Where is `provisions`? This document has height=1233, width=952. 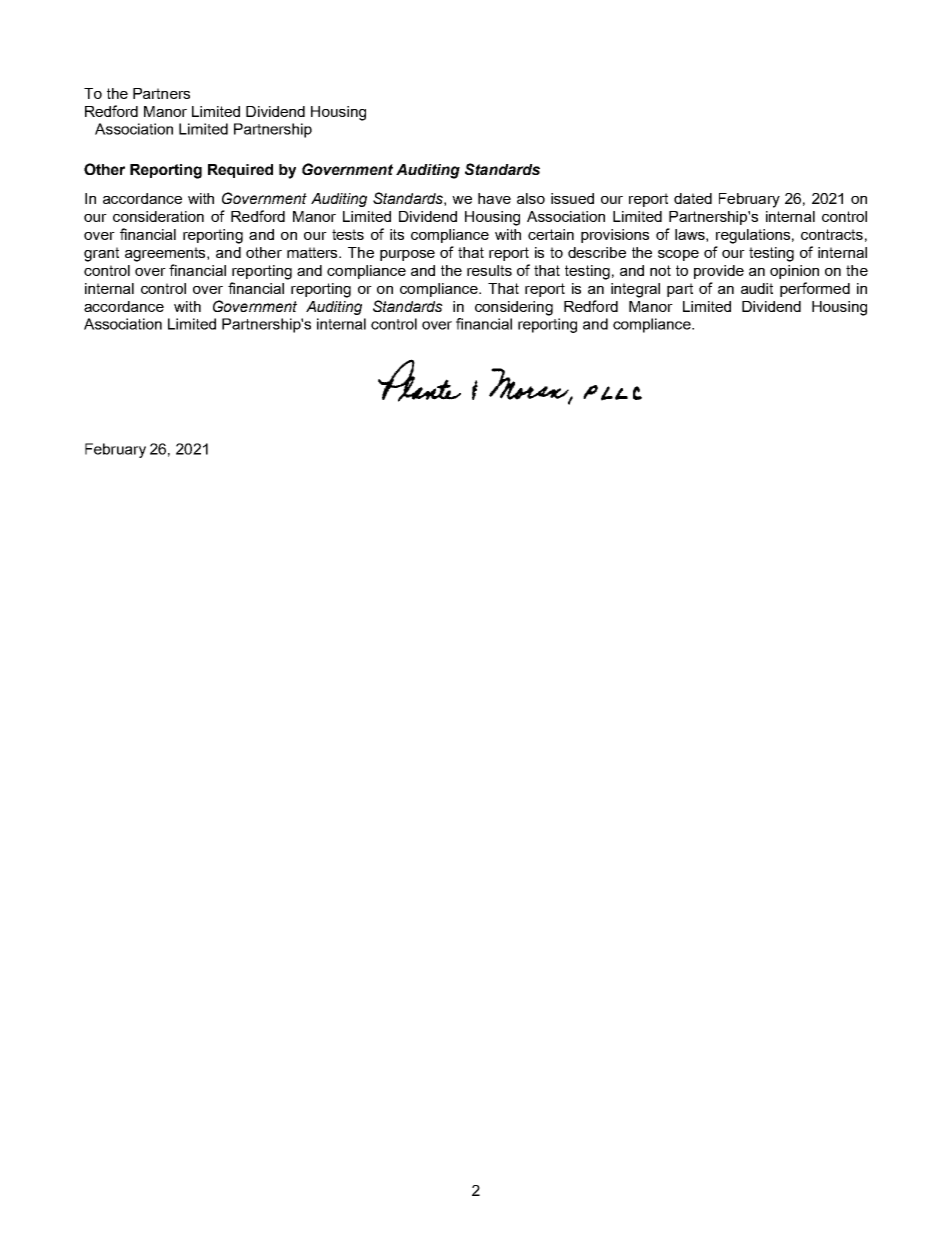
provisions is located at coordinates (615, 236).
